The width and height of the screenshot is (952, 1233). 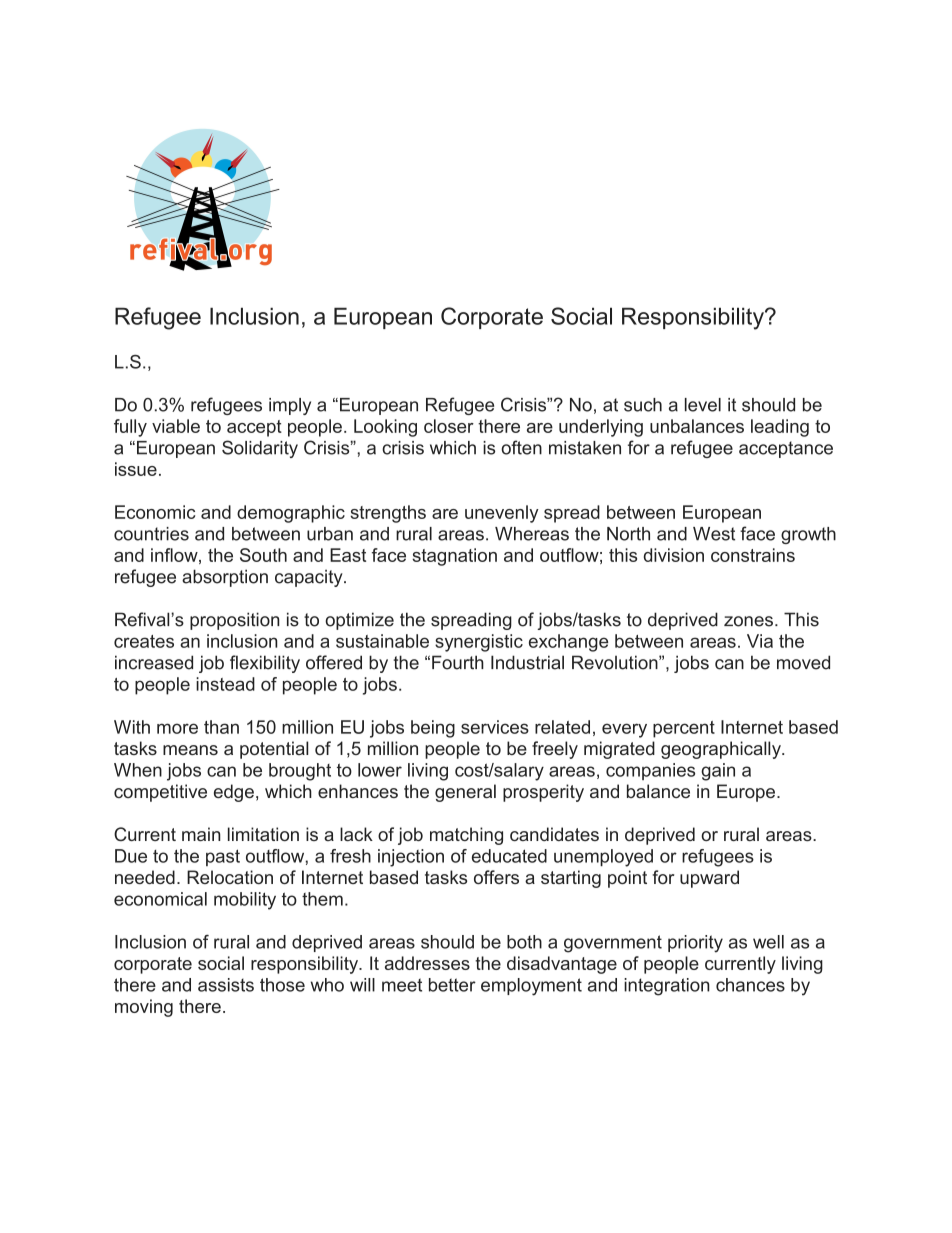 What do you see at coordinates (176, 426) in the screenshot?
I see `viable` at bounding box center [176, 426].
